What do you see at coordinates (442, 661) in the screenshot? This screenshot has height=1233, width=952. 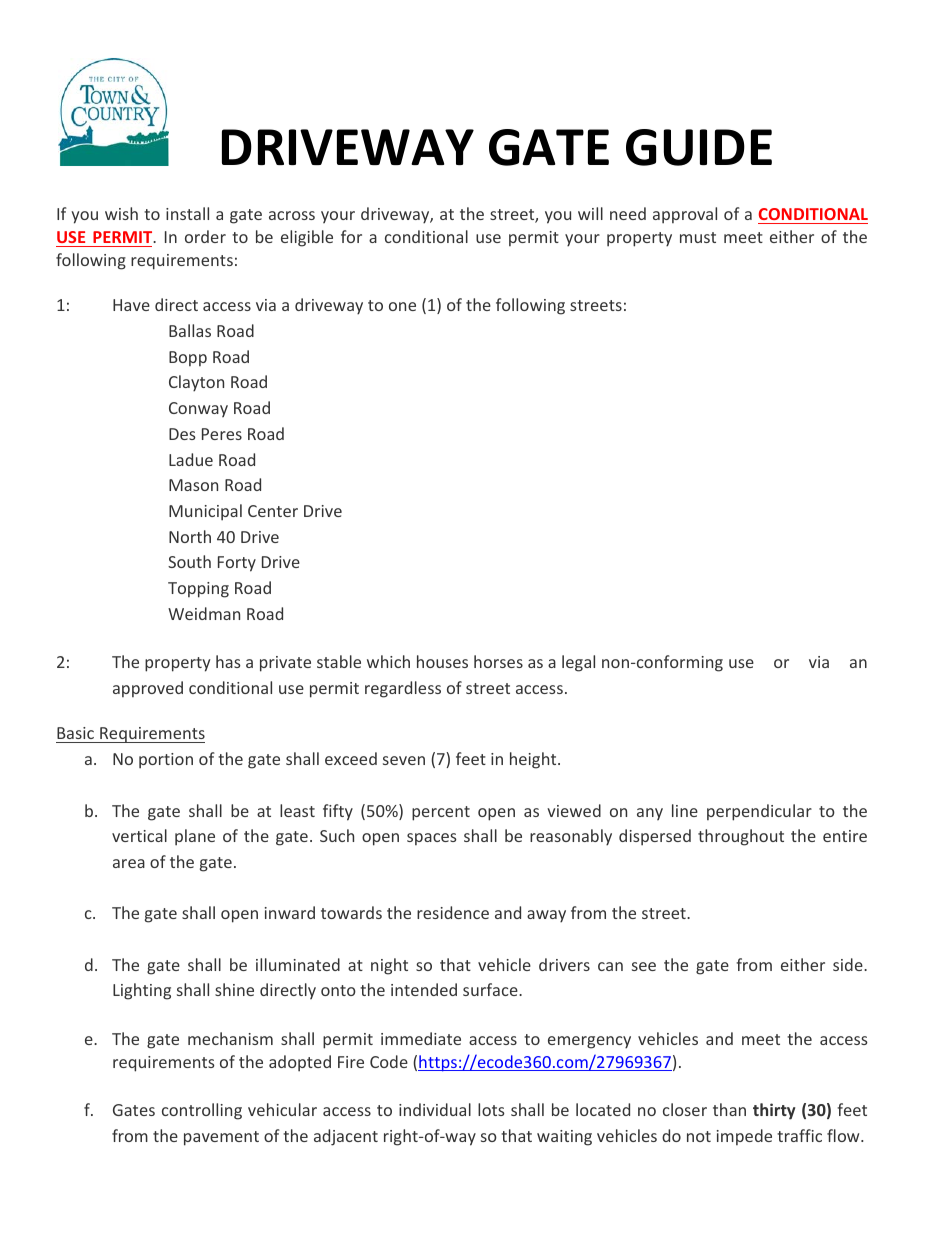 I see `houses` at bounding box center [442, 661].
